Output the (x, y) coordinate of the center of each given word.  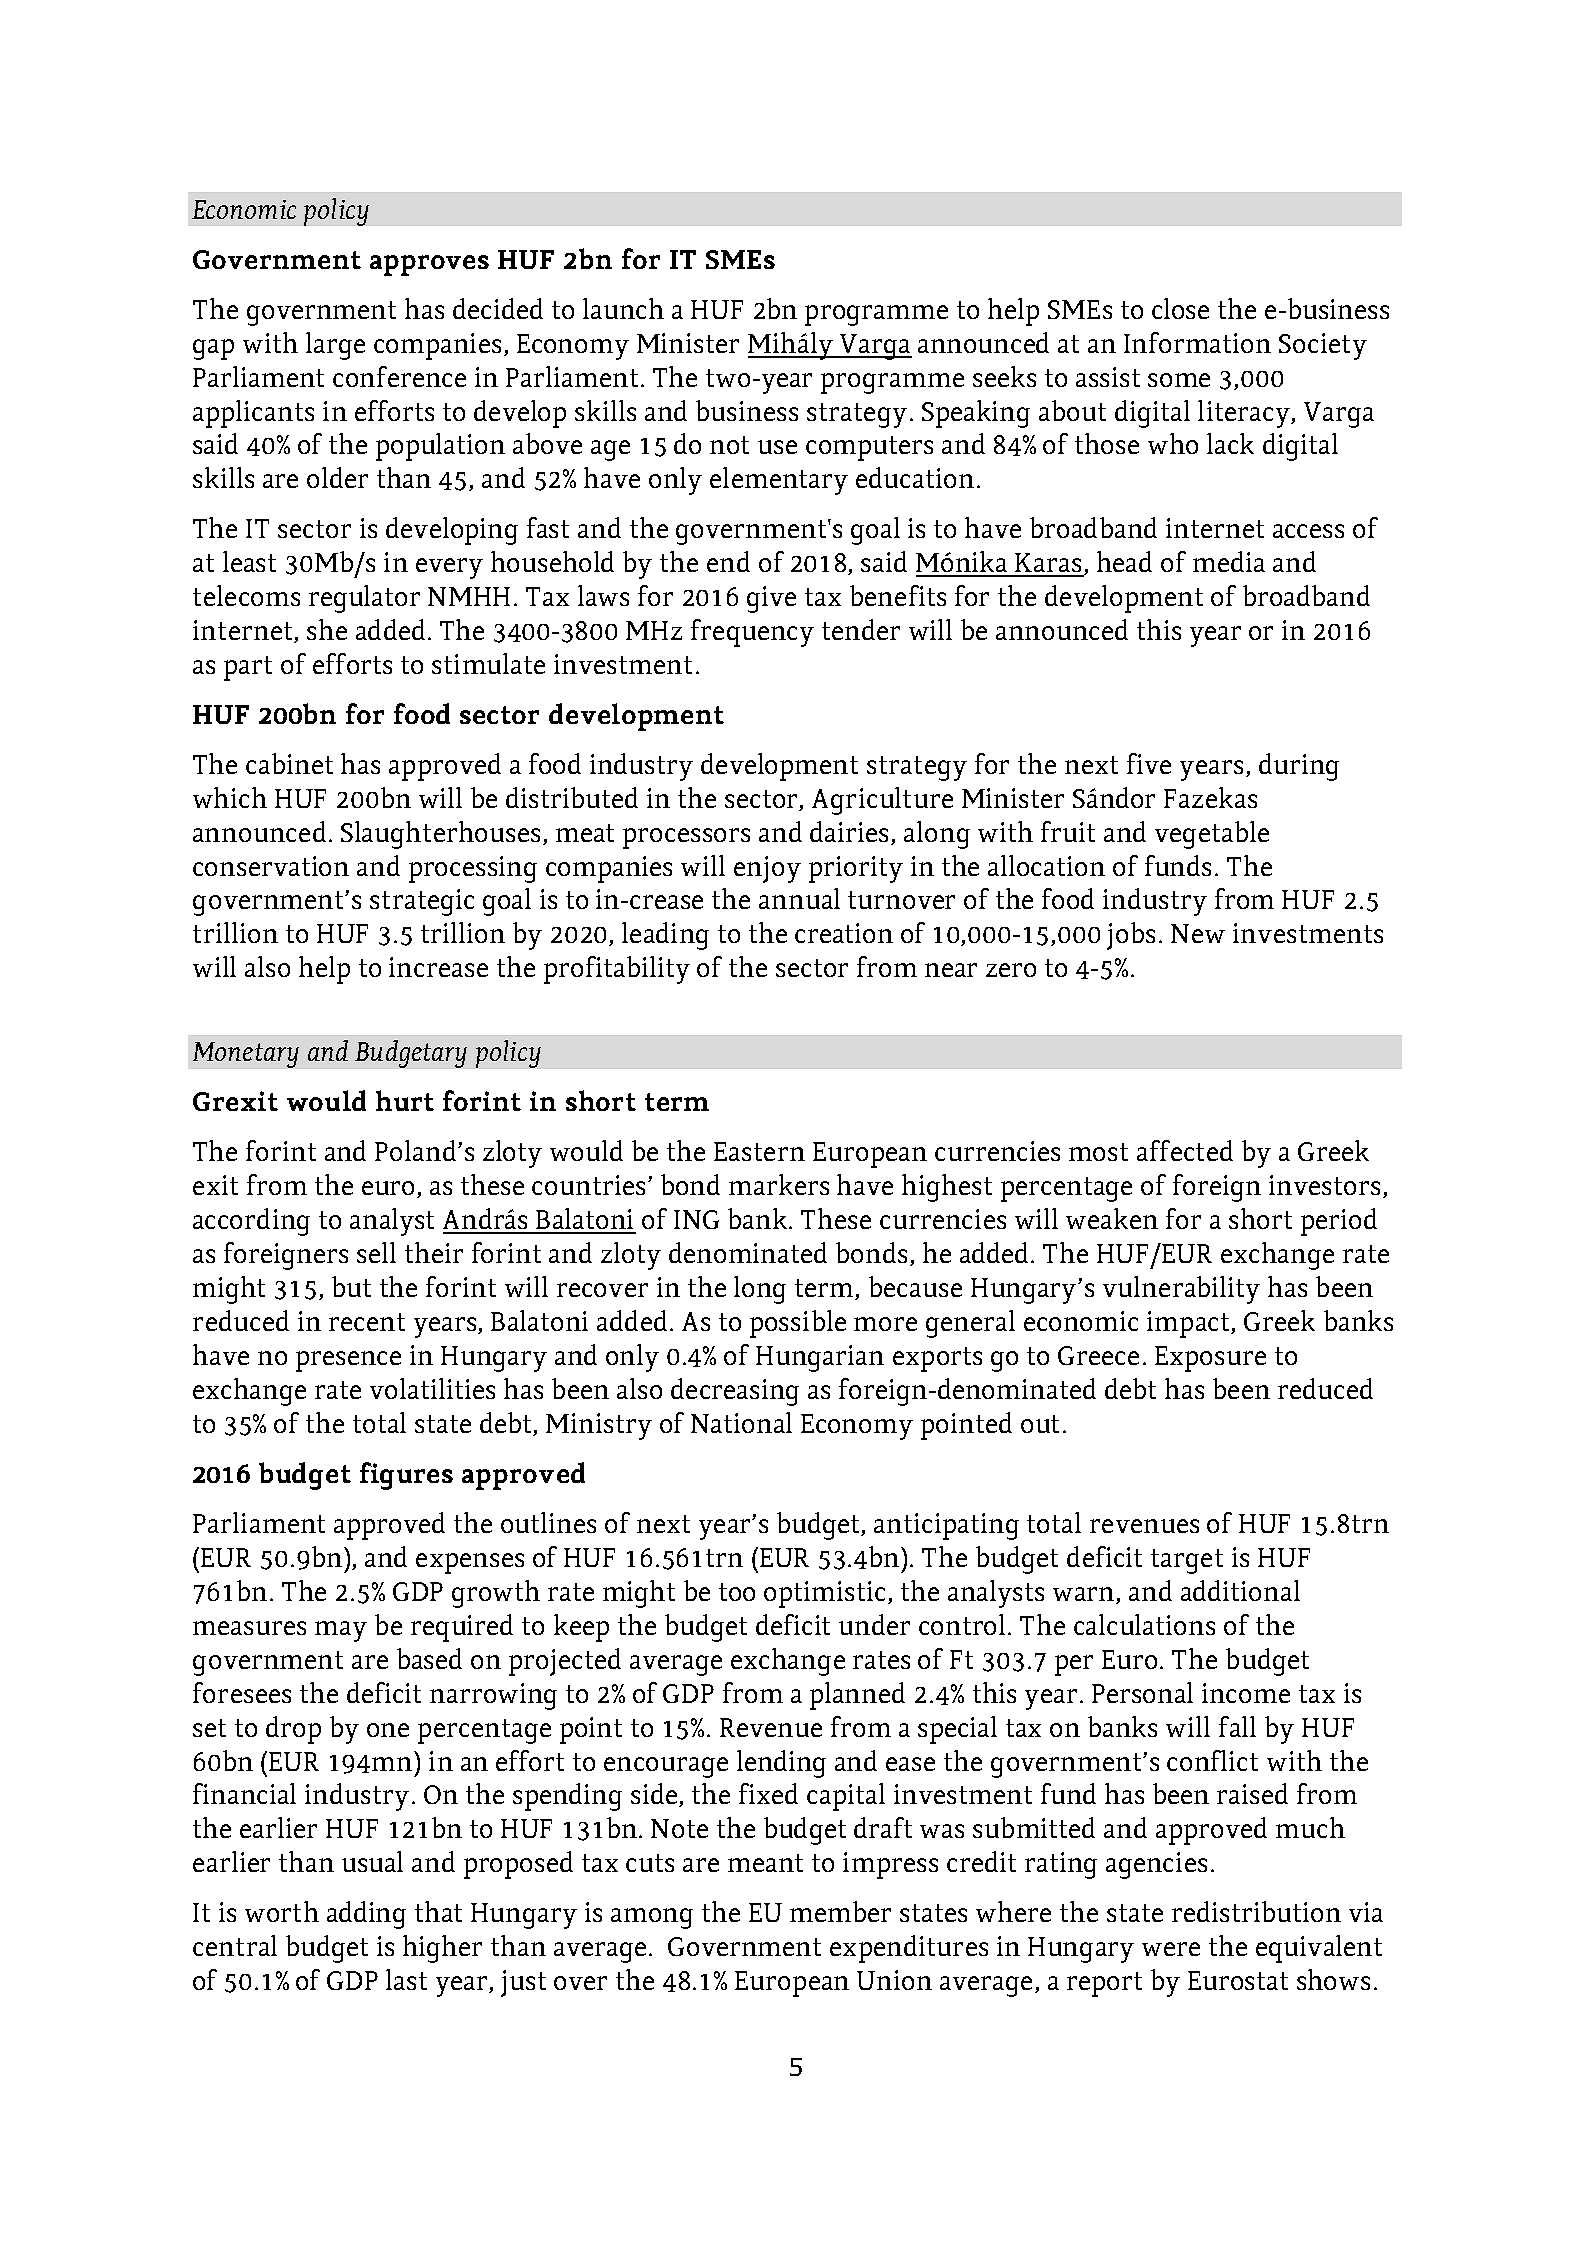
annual (799, 898)
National (741, 1422)
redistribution (1256, 1911)
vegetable (1212, 835)
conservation (271, 866)
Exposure (1210, 1359)
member (840, 1911)
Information (1197, 342)
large (335, 346)
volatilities (432, 1388)
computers (869, 448)
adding (366, 1915)
